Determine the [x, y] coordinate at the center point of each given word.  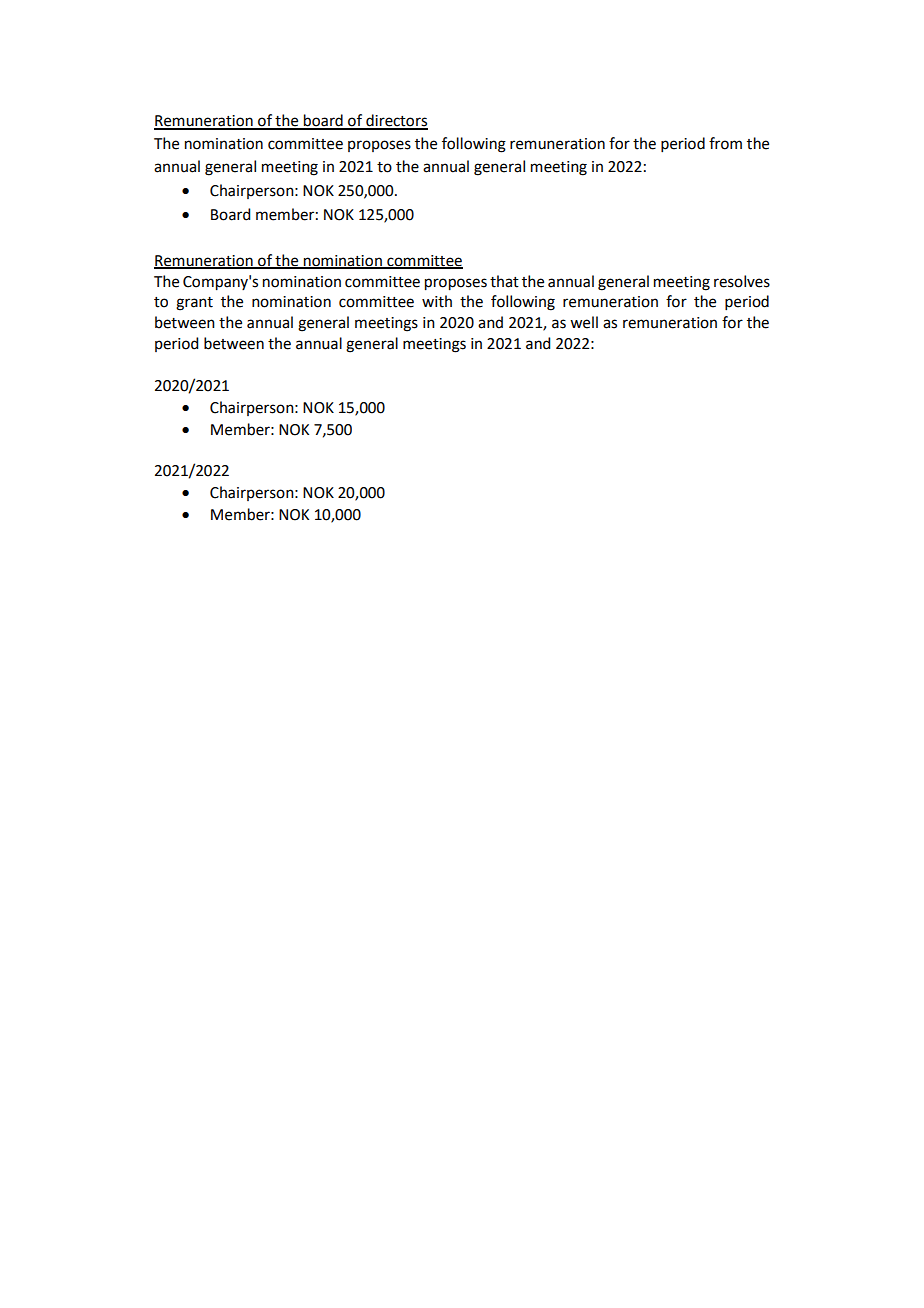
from [725, 143]
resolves [742, 281]
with [437, 301]
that [504, 281]
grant [194, 304]
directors [396, 121]
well [584, 322]
